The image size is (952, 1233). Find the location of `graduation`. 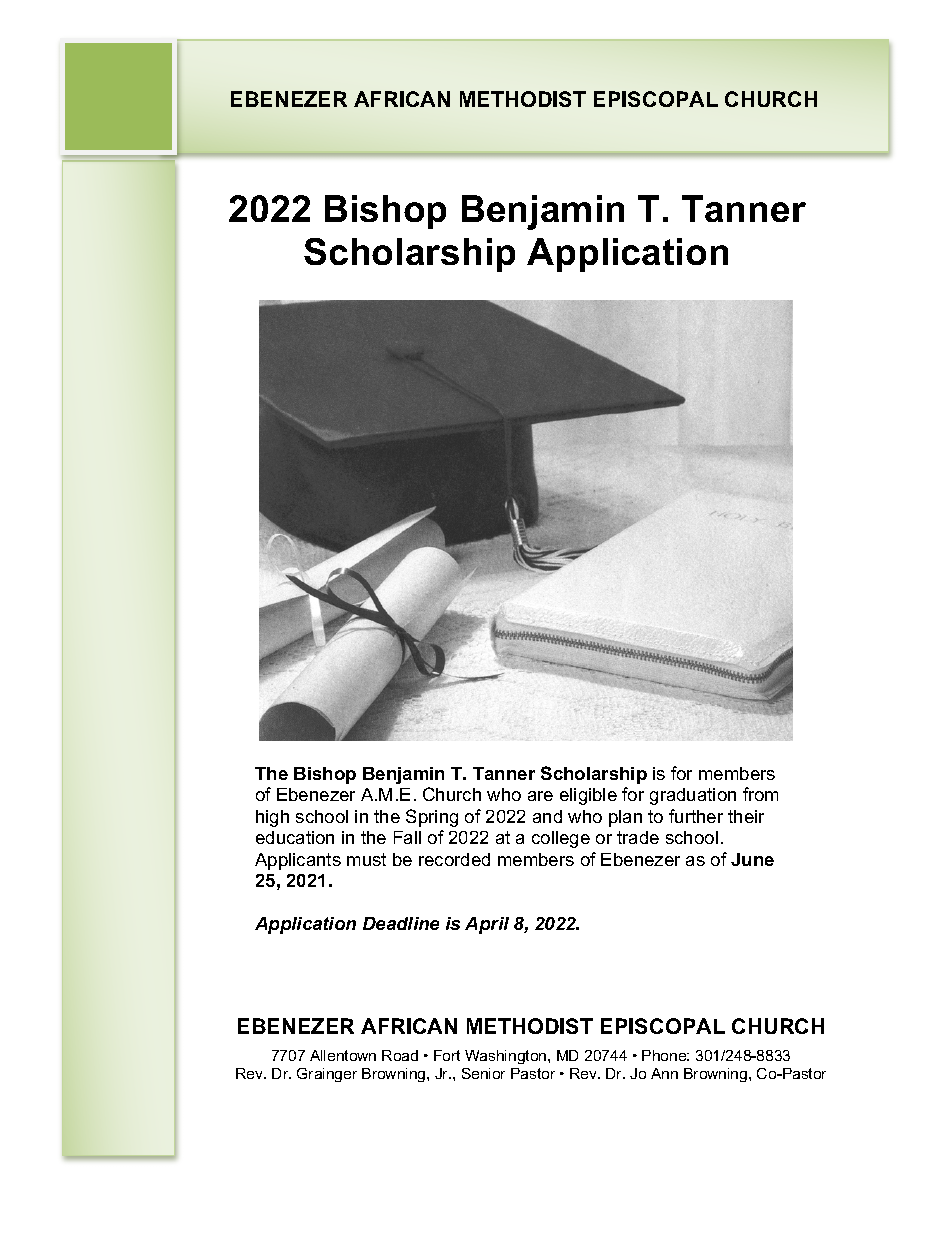

graduation is located at coordinates (693, 796).
